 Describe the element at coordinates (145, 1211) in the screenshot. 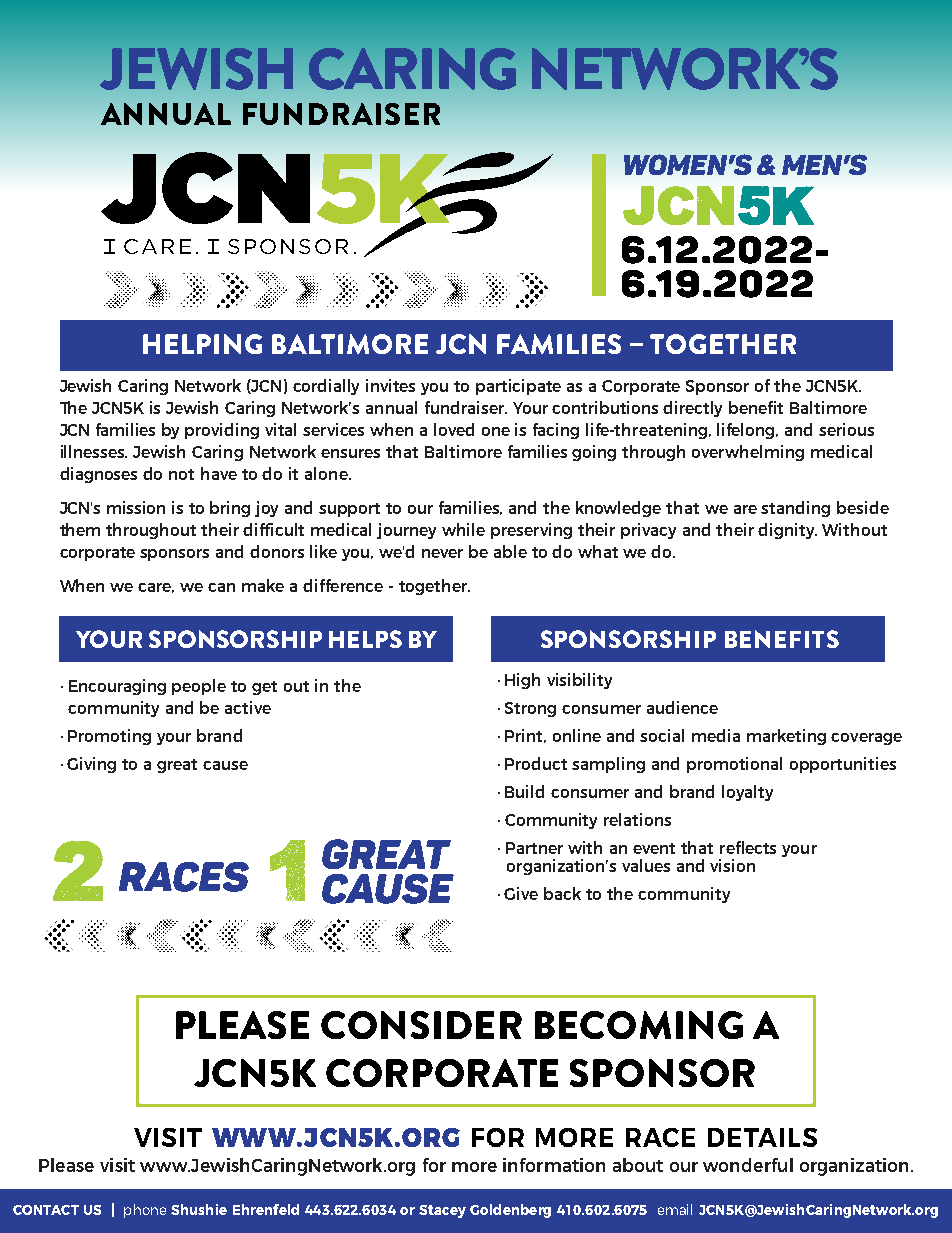

I see `phone` at that location.
